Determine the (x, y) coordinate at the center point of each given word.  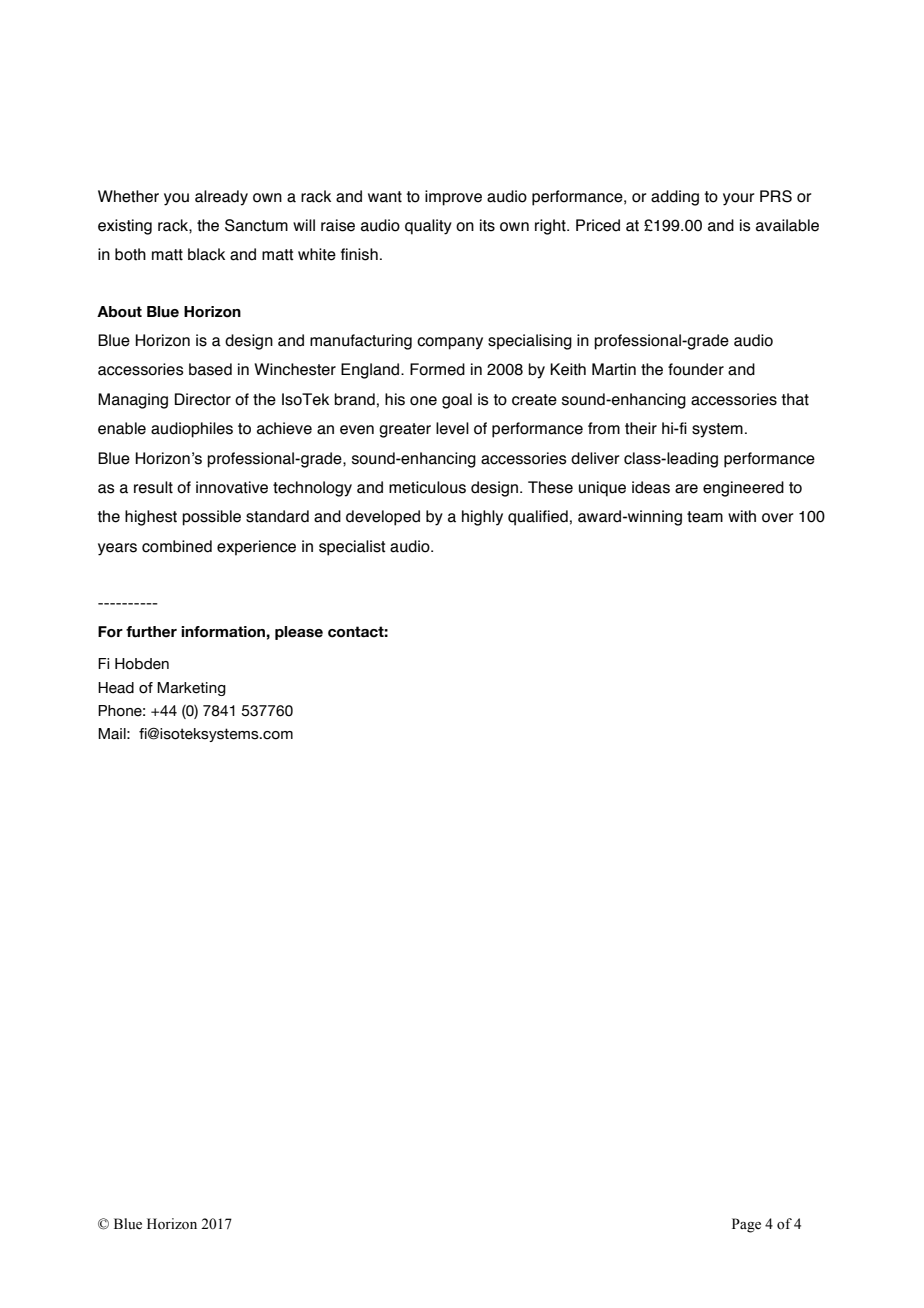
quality (428, 227)
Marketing (191, 689)
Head (116, 688)
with (742, 516)
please (299, 633)
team (705, 517)
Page (746, 1225)
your (738, 199)
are (686, 489)
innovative (232, 487)
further (151, 632)
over (777, 518)
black (206, 254)
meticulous (427, 487)
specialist (352, 548)
